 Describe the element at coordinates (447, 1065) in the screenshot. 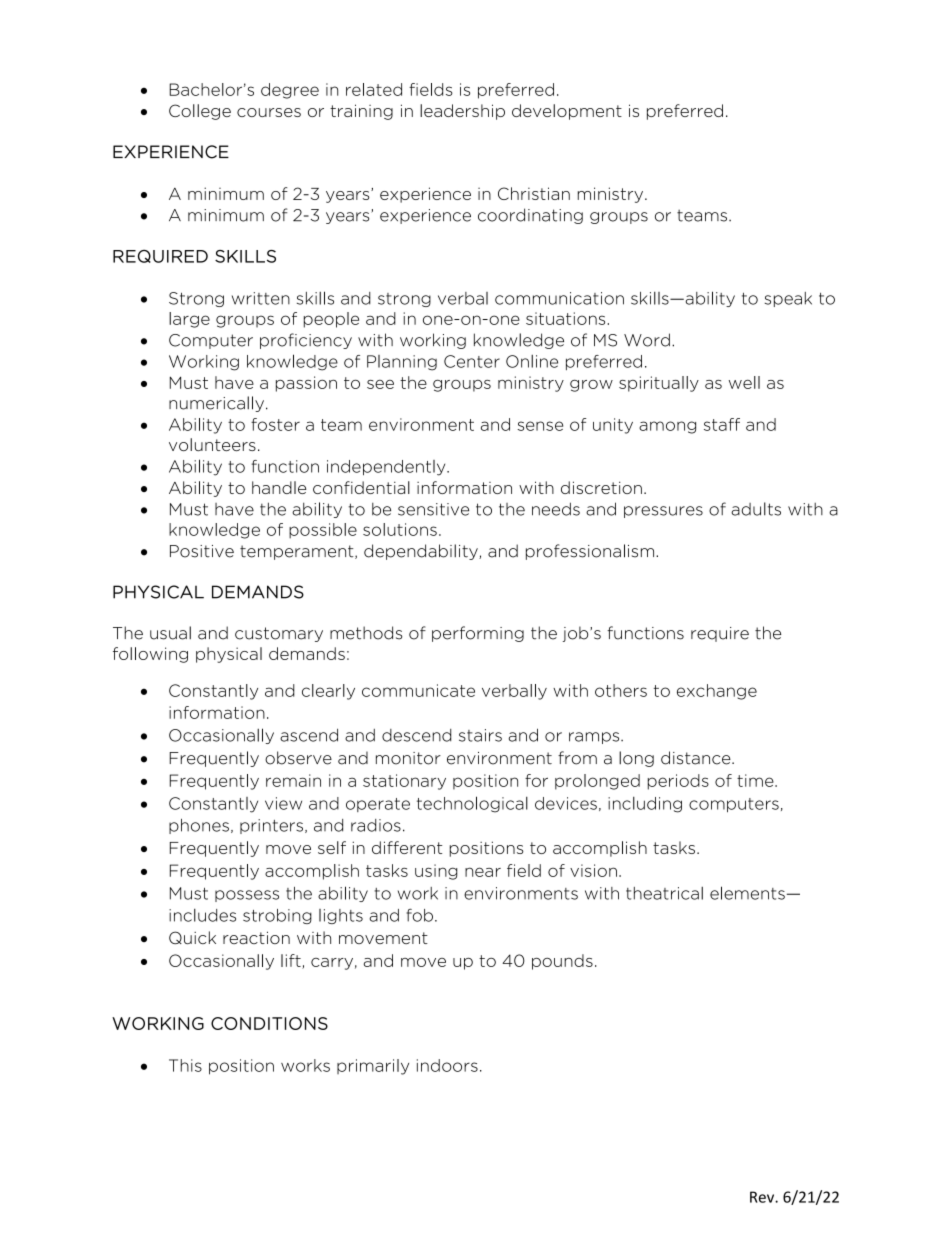

I see `indoors` at that location.
